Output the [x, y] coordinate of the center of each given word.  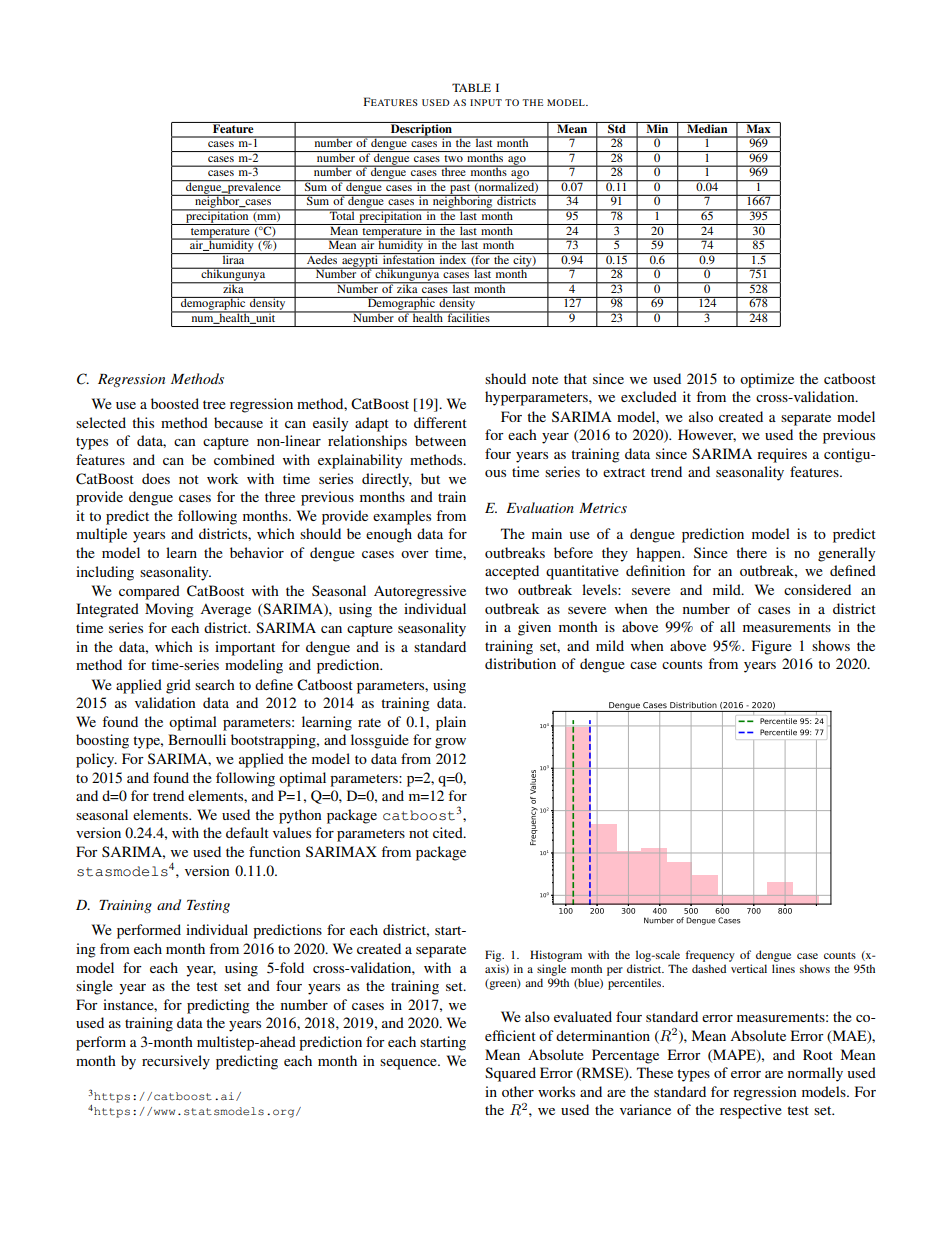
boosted [175, 403]
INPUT [486, 102]
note [545, 379]
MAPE [734, 1055]
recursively [176, 1062]
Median [707, 127]
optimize [767, 380]
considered [817, 589]
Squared [510, 1074]
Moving [169, 610]
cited [449, 832]
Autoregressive [420, 592]
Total [342, 214]
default [247, 832]
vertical [749, 968]
